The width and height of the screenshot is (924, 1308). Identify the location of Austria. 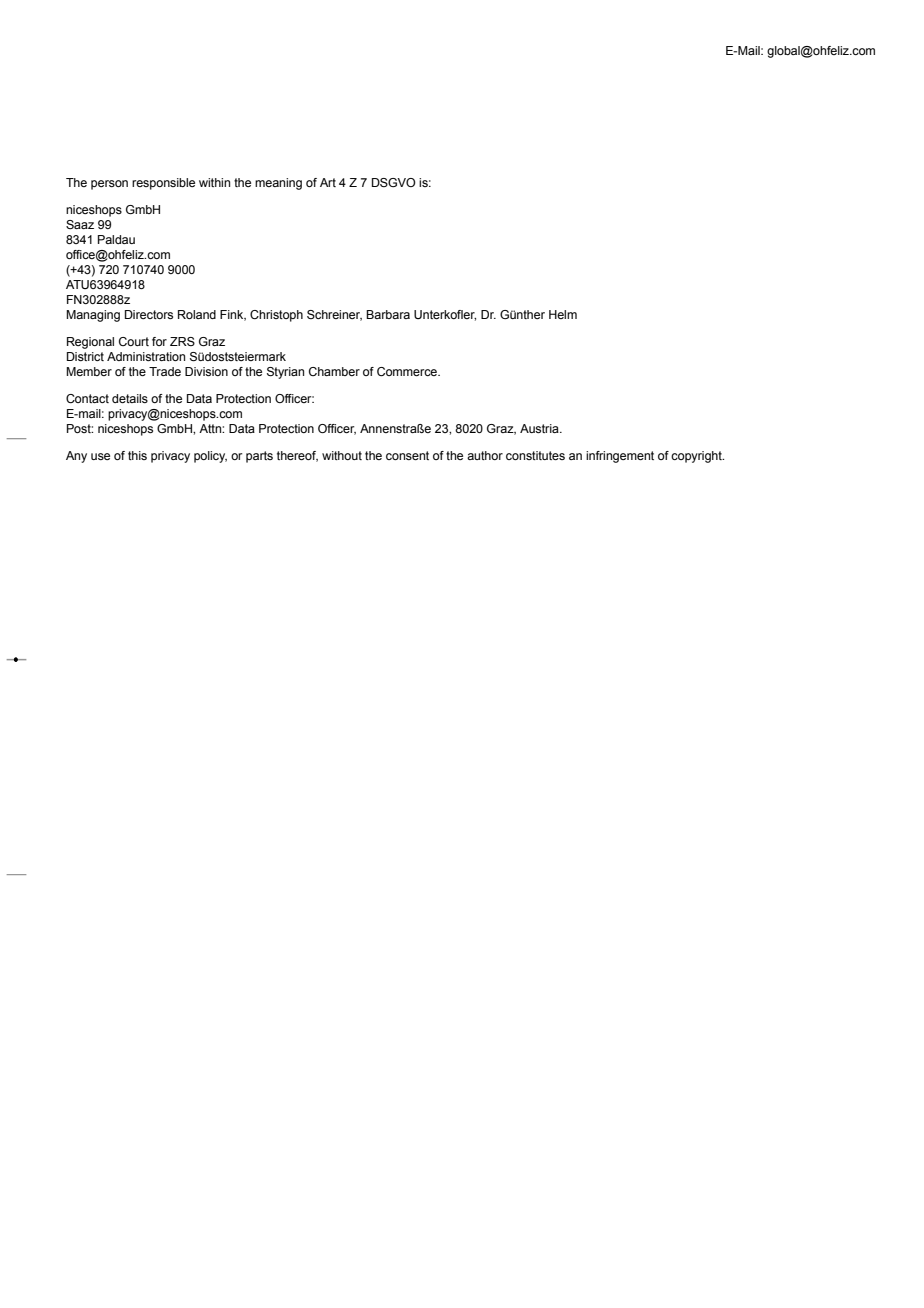
(540, 428).
